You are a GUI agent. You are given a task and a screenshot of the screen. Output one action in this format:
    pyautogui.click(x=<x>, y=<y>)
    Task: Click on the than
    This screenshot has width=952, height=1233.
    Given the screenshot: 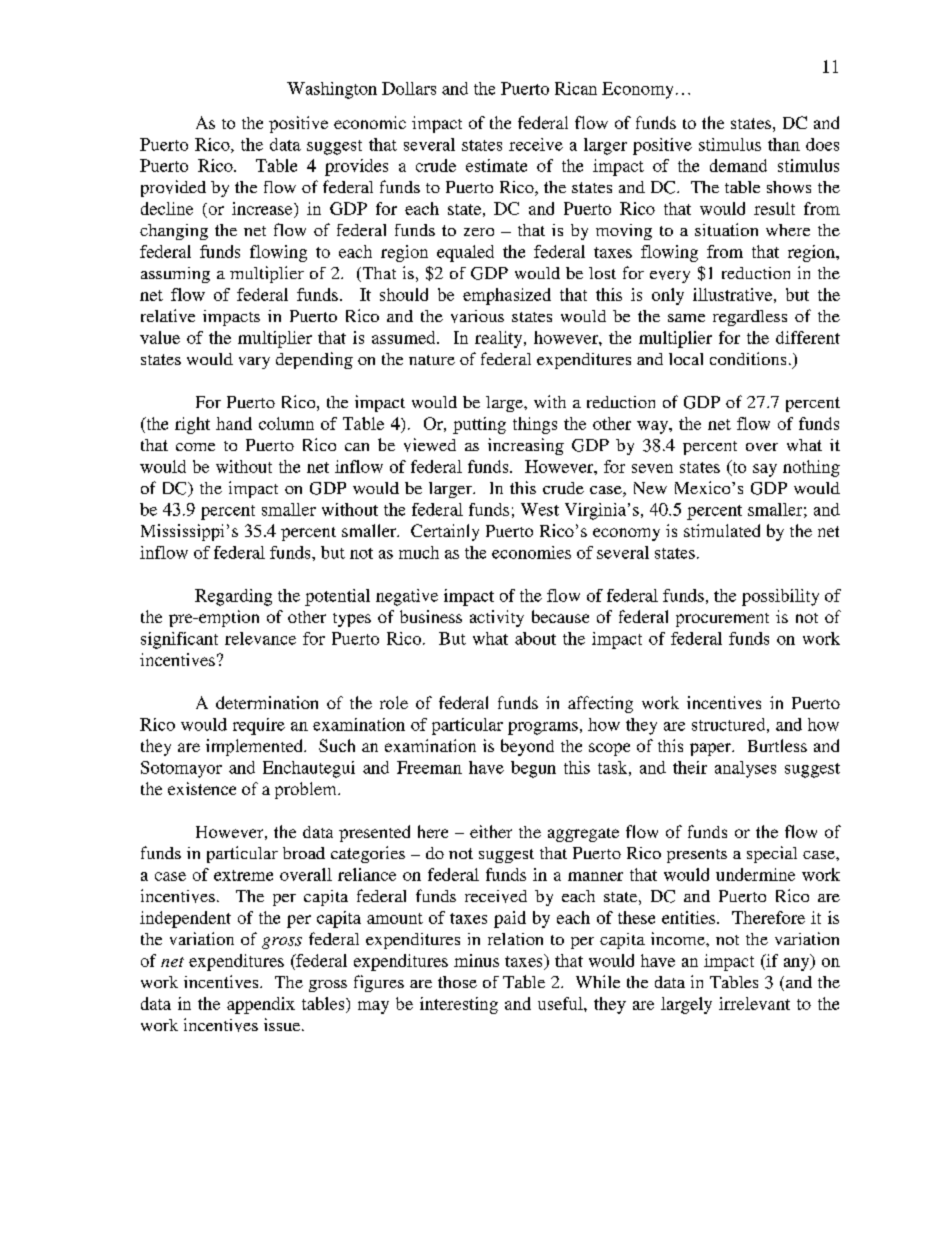 What is the action you would take?
    pyautogui.click(x=784, y=144)
